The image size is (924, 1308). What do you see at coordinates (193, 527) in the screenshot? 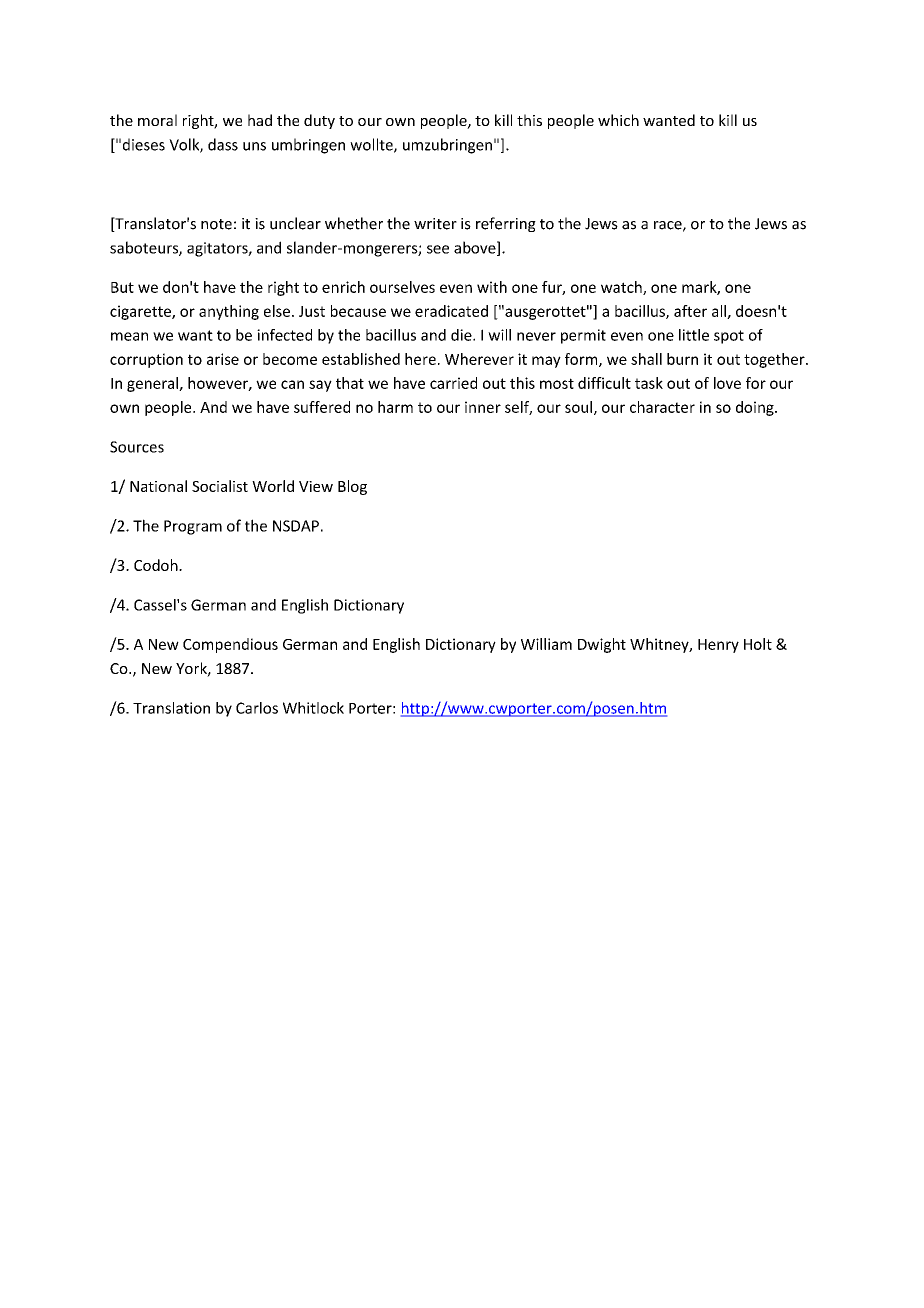
I see `Program` at bounding box center [193, 527].
